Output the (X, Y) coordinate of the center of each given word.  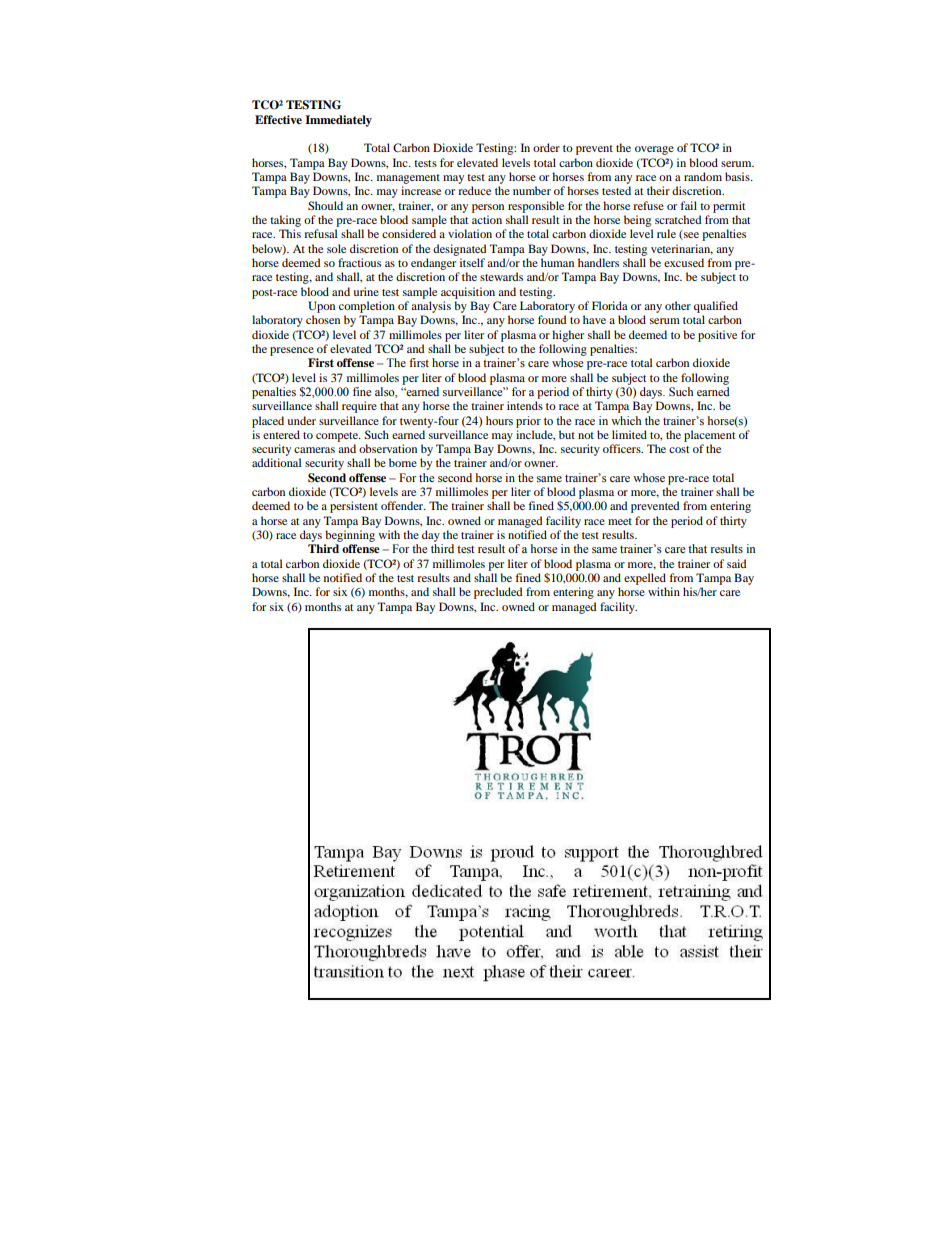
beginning (350, 536)
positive (717, 336)
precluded (498, 593)
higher (568, 336)
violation (470, 233)
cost (679, 449)
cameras (314, 450)
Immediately (338, 121)
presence (292, 351)
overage (654, 150)
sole (336, 248)
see (690, 236)
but (567, 434)
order (546, 147)
